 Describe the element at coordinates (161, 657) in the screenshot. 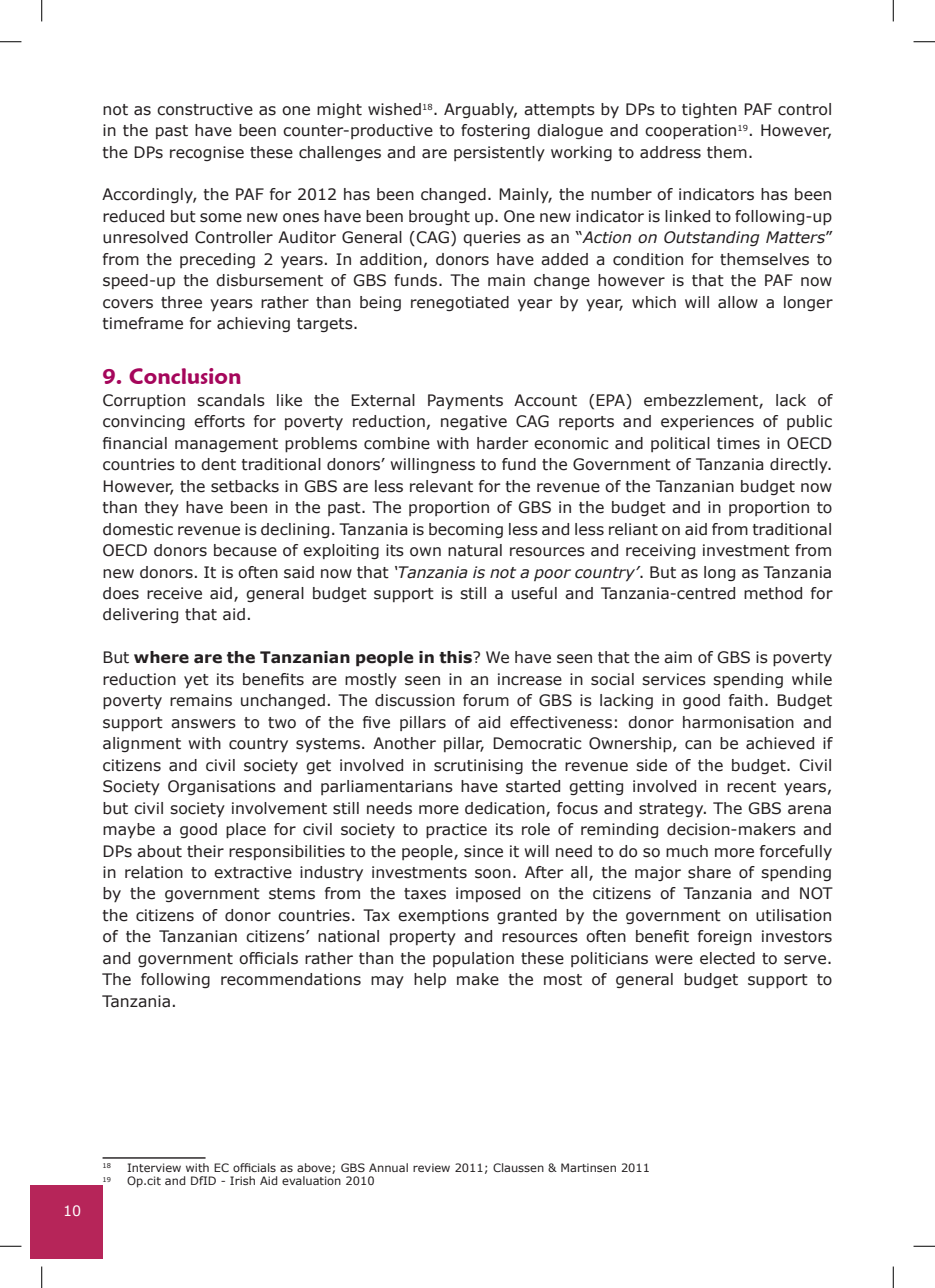

I see `where` at that location.
